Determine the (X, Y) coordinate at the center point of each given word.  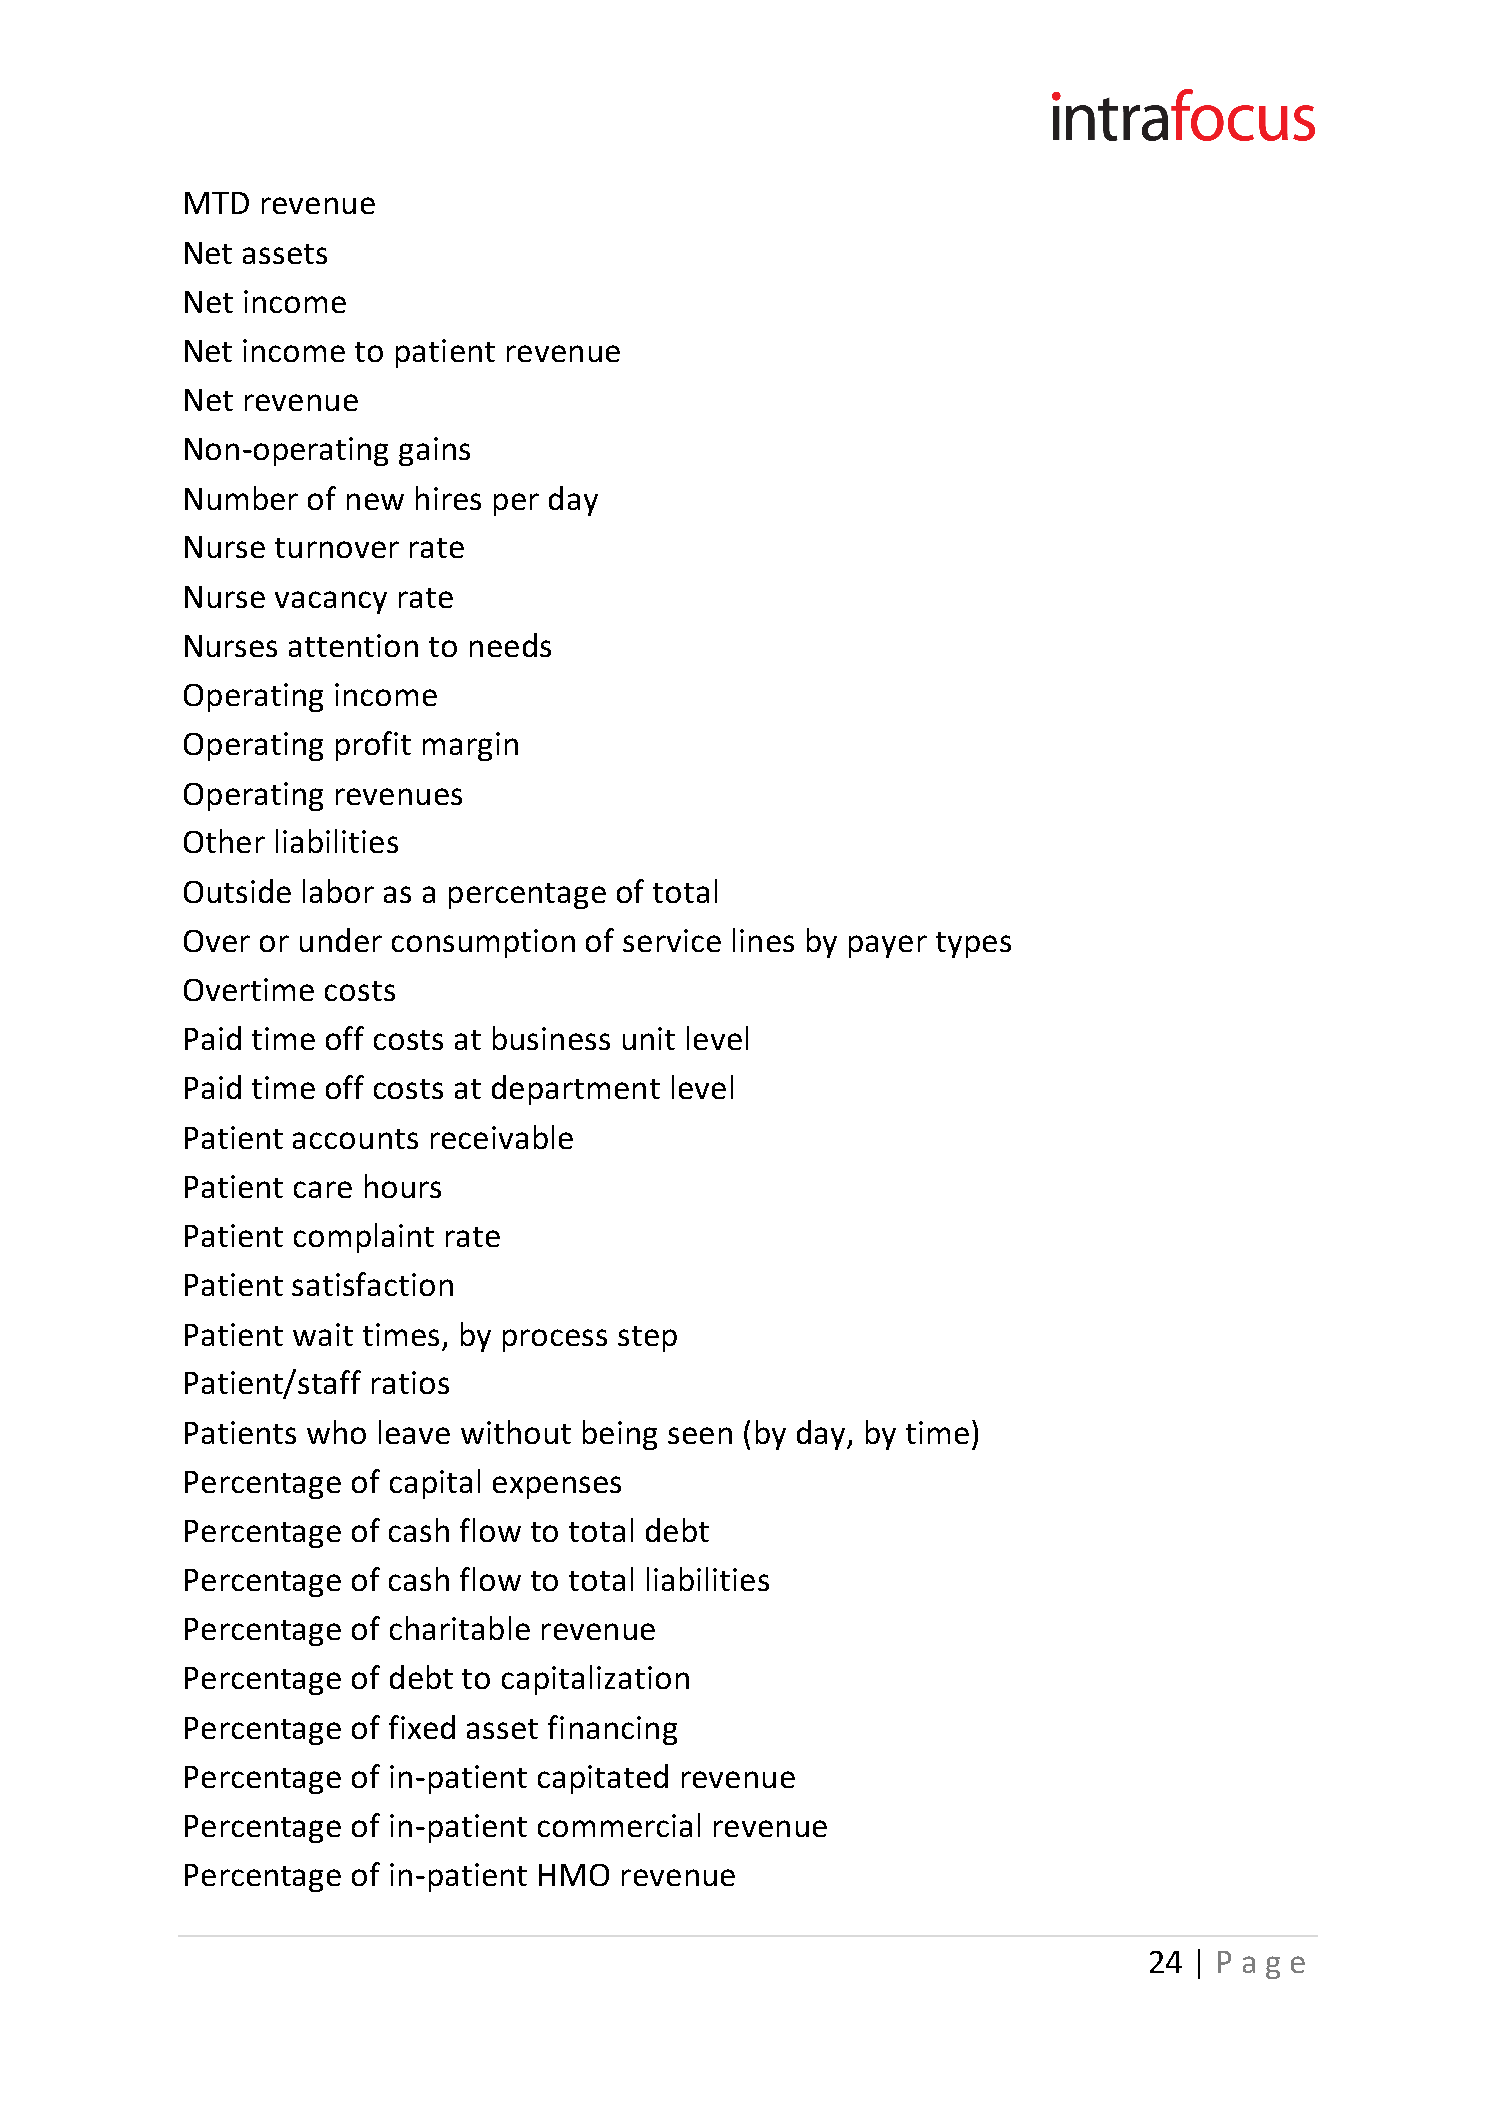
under (341, 940)
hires (448, 498)
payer (888, 946)
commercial (619, 1825)
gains (434, 451)
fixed (422, 1727)
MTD (217, 203)
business (551, 1038)
